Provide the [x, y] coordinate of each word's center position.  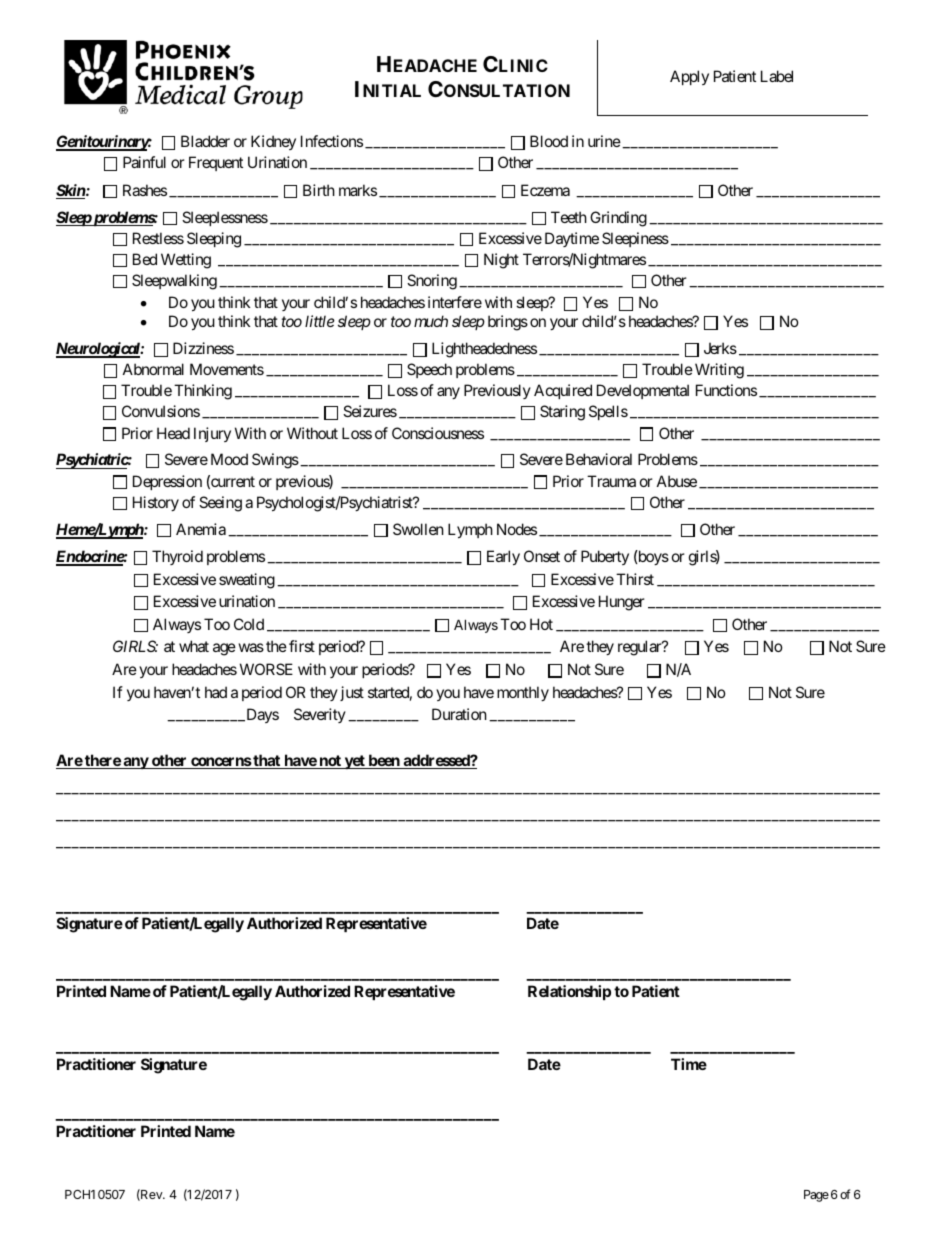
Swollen [418, 529]
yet [354, 762]
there [102, 761]
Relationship [569, 992]
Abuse [677, 481]
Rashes [145, 190]
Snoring [432, 282]
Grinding [618, 219]
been [384, 761]
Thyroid [177, 557]
